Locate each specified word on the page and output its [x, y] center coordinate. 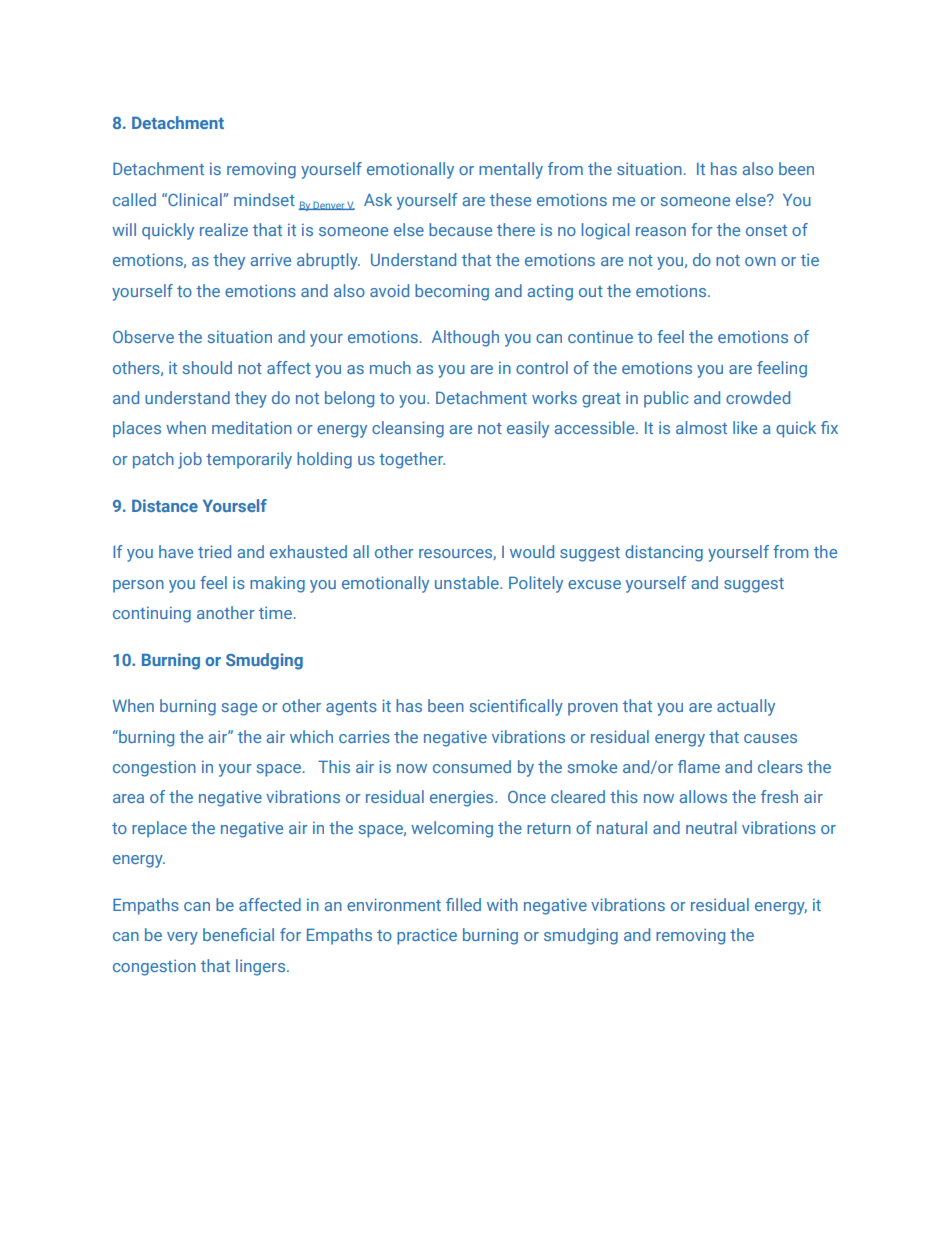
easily [528, 429]
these [510, 199]
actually [746, 707]
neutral [711, 827]
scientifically [516, 707]
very [182, 938]
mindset [264, 199]
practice [427, 936]
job [190, 460]
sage [239, 709]
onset [766, 230]
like [745, 427]
